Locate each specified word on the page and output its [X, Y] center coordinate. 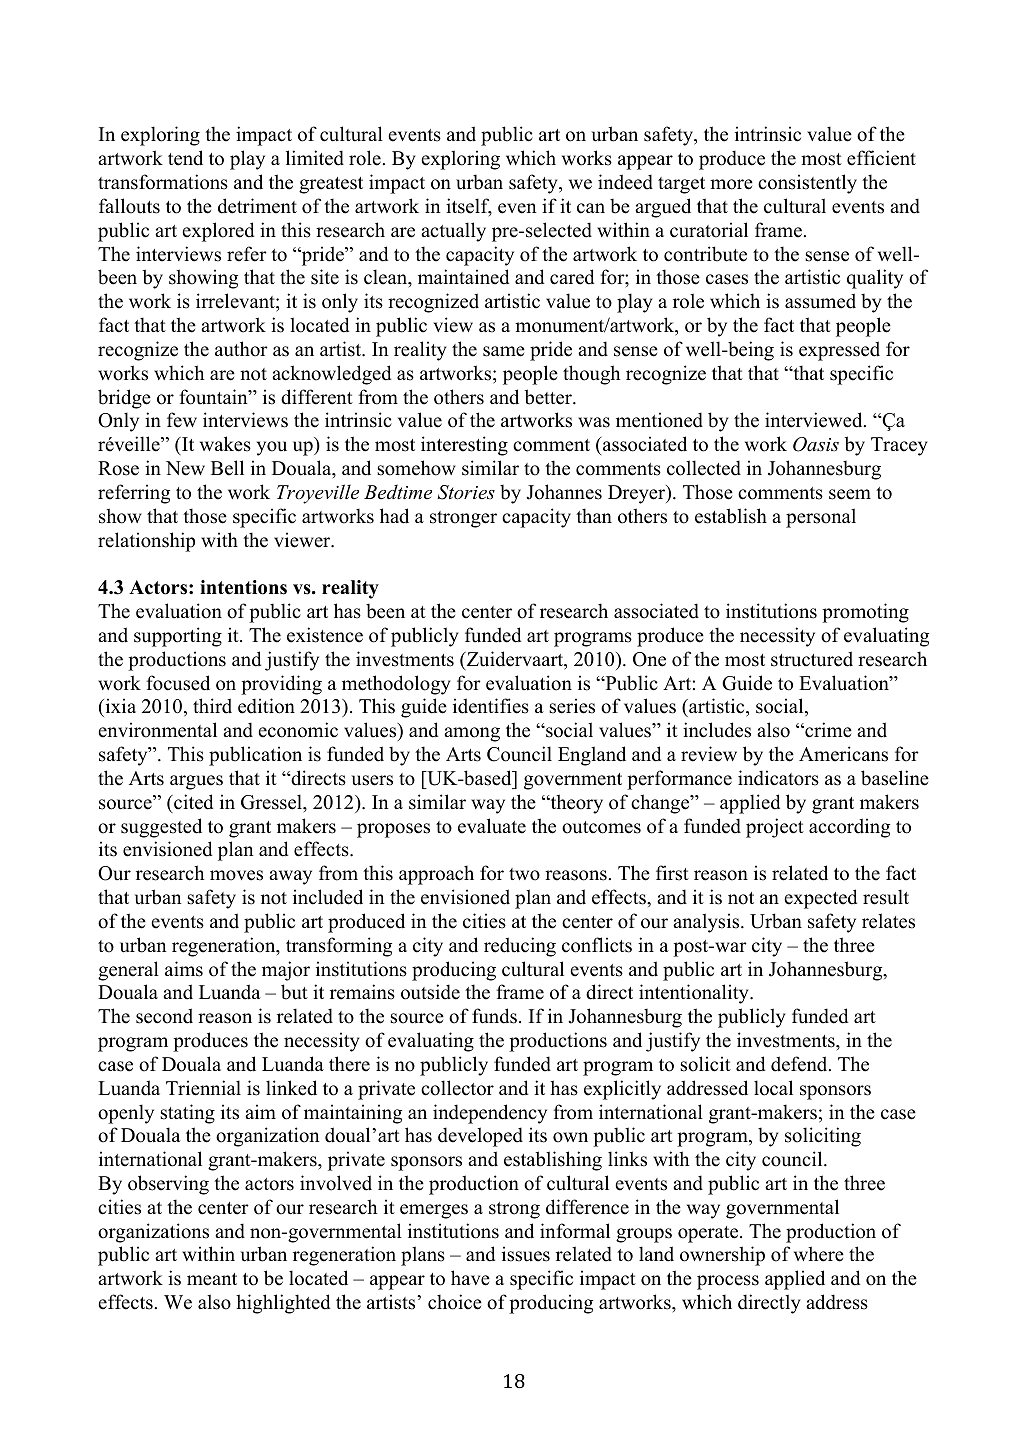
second [164, 1016]
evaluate [492, 826]
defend [800, 1064]
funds [494, 1016]
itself [469, 207]
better [549, 397]
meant [212, 1279]
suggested [161, 828]
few [182, 420]
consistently [807, 184]
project [775, 828]
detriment [257, 206]
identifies [491, 706]
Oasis [816, 444]
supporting [178, 637]
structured [812, 659]
